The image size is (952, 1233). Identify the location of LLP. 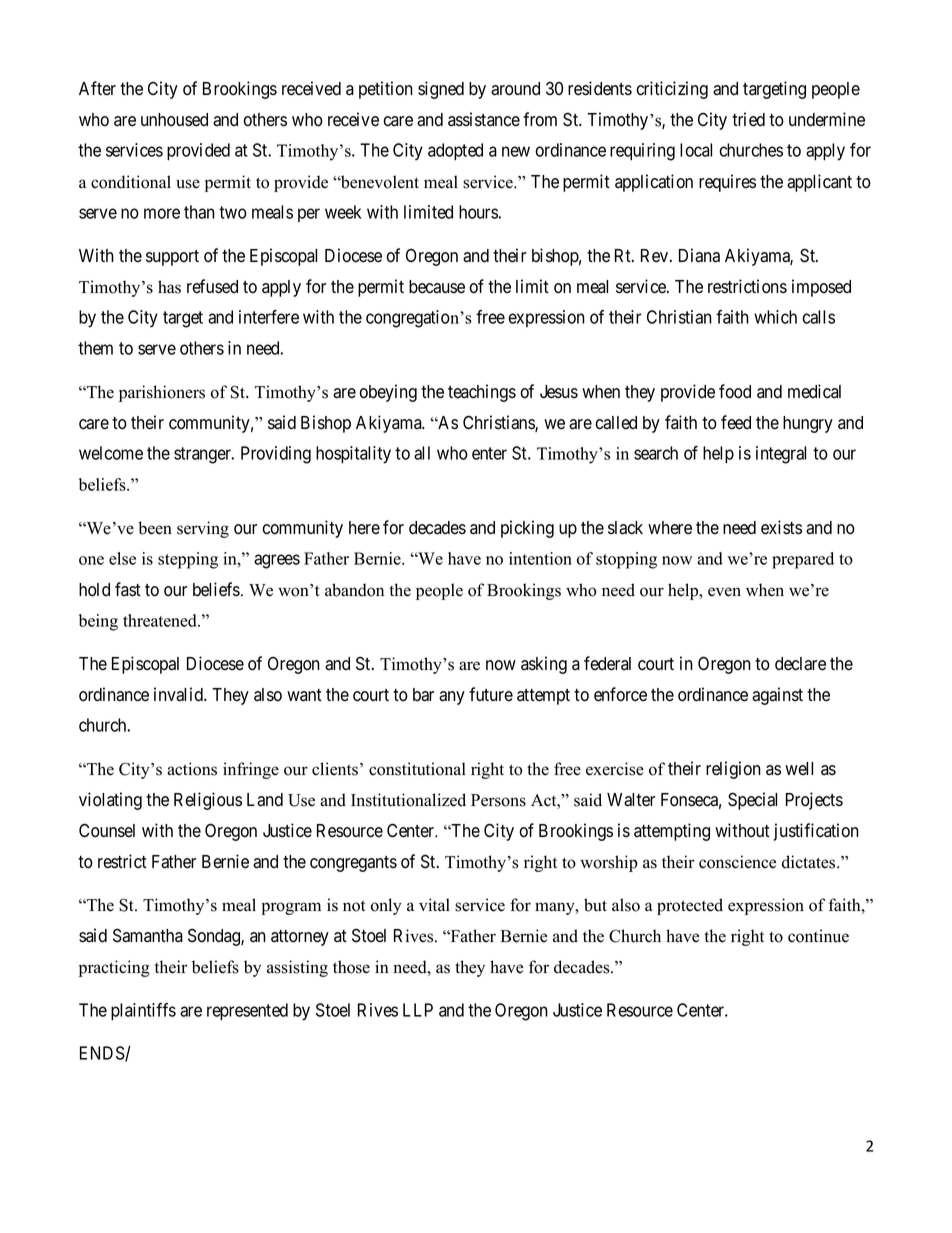
(418, 1010).
